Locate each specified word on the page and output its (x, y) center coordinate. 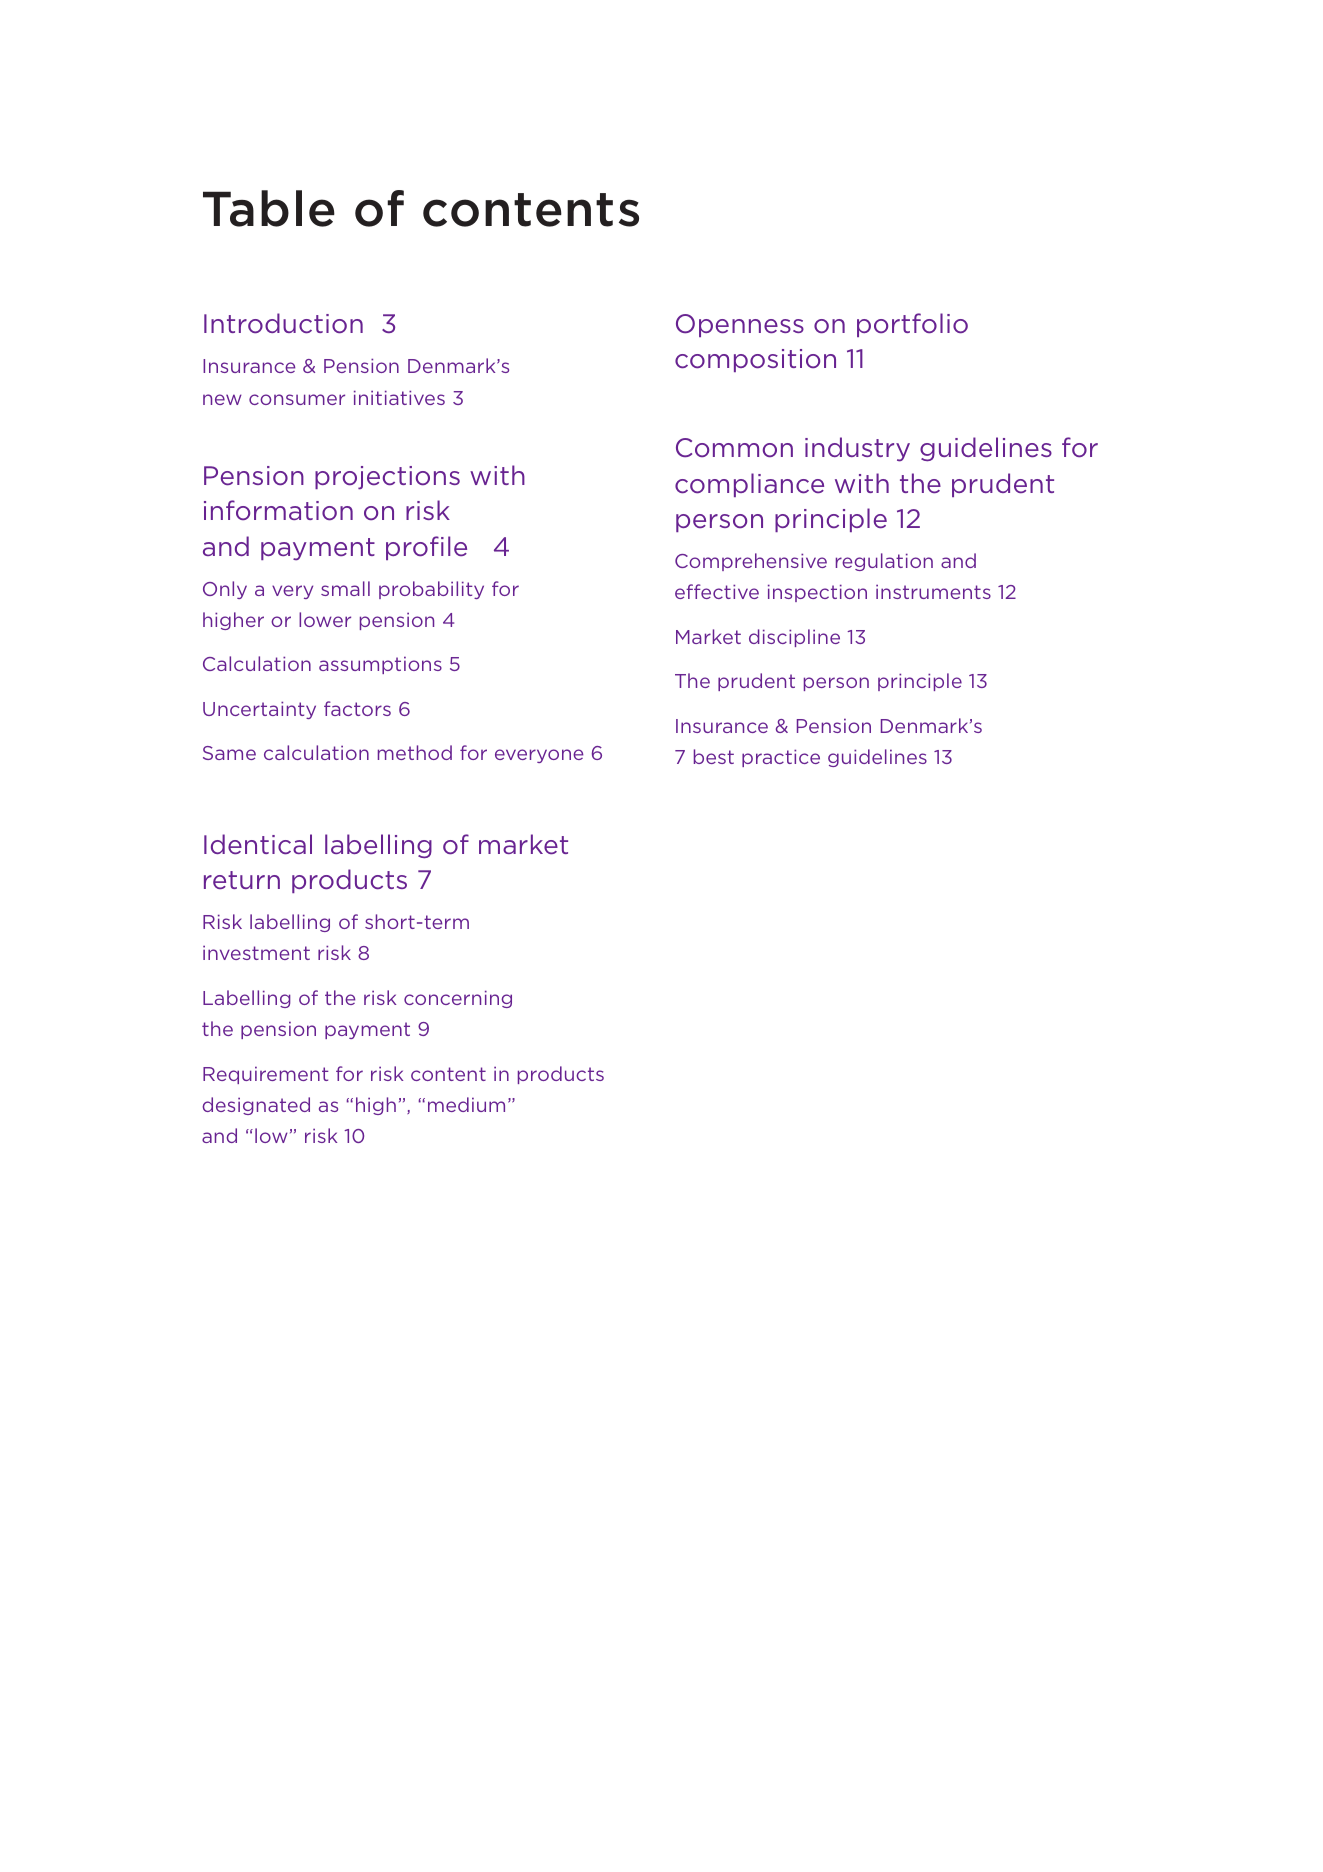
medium (466, 1104)
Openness (740, 325)
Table (269, 208)
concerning (458, 999)
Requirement (266, 1075)
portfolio (912, 325)
